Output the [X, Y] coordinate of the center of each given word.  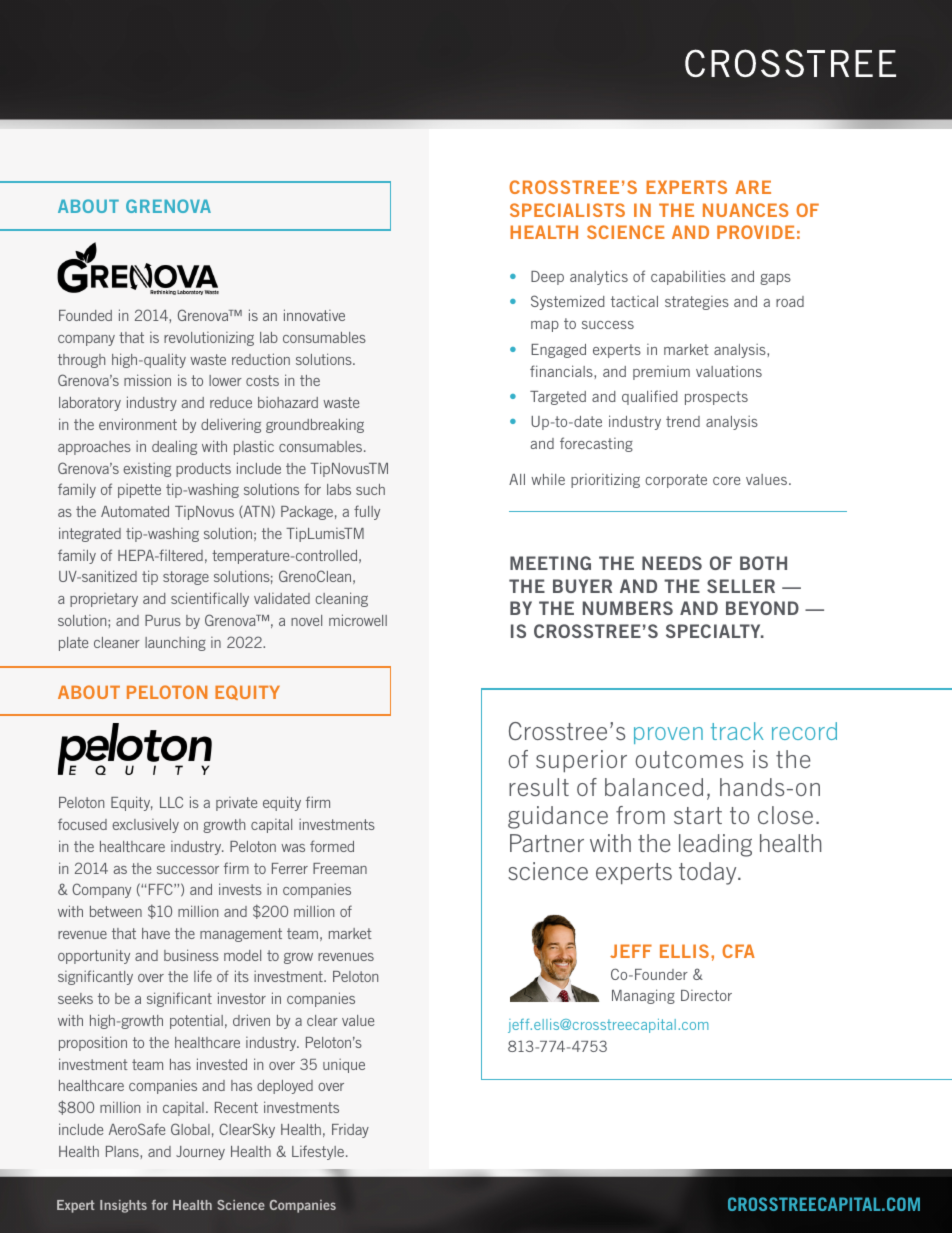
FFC [162, 889]
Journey [200, 1153]
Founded [85, 315]
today [709, 873]
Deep [547, 278]
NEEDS [672, 563]
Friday [350, 1131]
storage [186, 578]
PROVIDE [756, 232]
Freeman [340, 868]
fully [367, 512]
